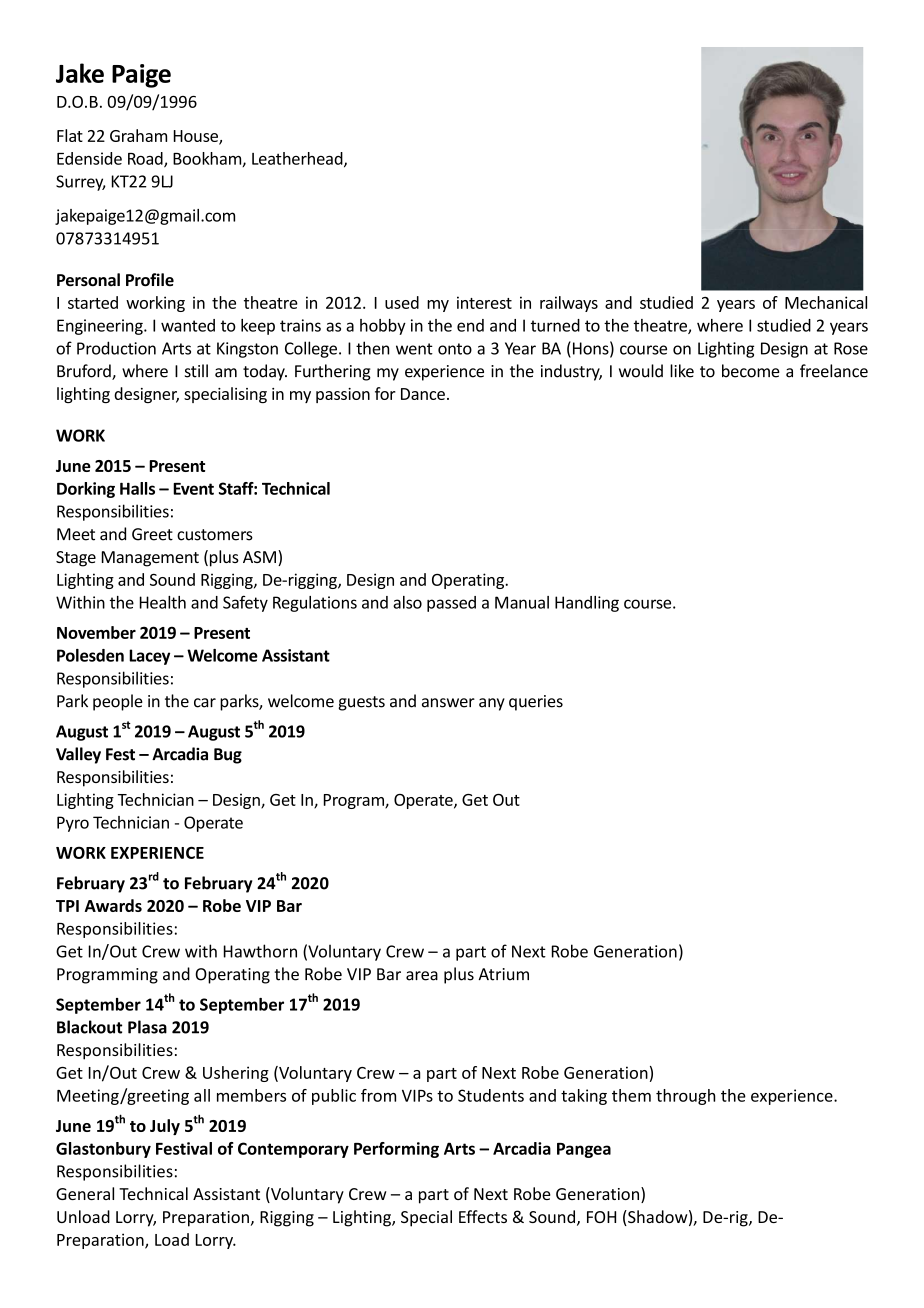 The width and height of the image is (924, 1308). I want to click on Dance, so click(423, 394).
